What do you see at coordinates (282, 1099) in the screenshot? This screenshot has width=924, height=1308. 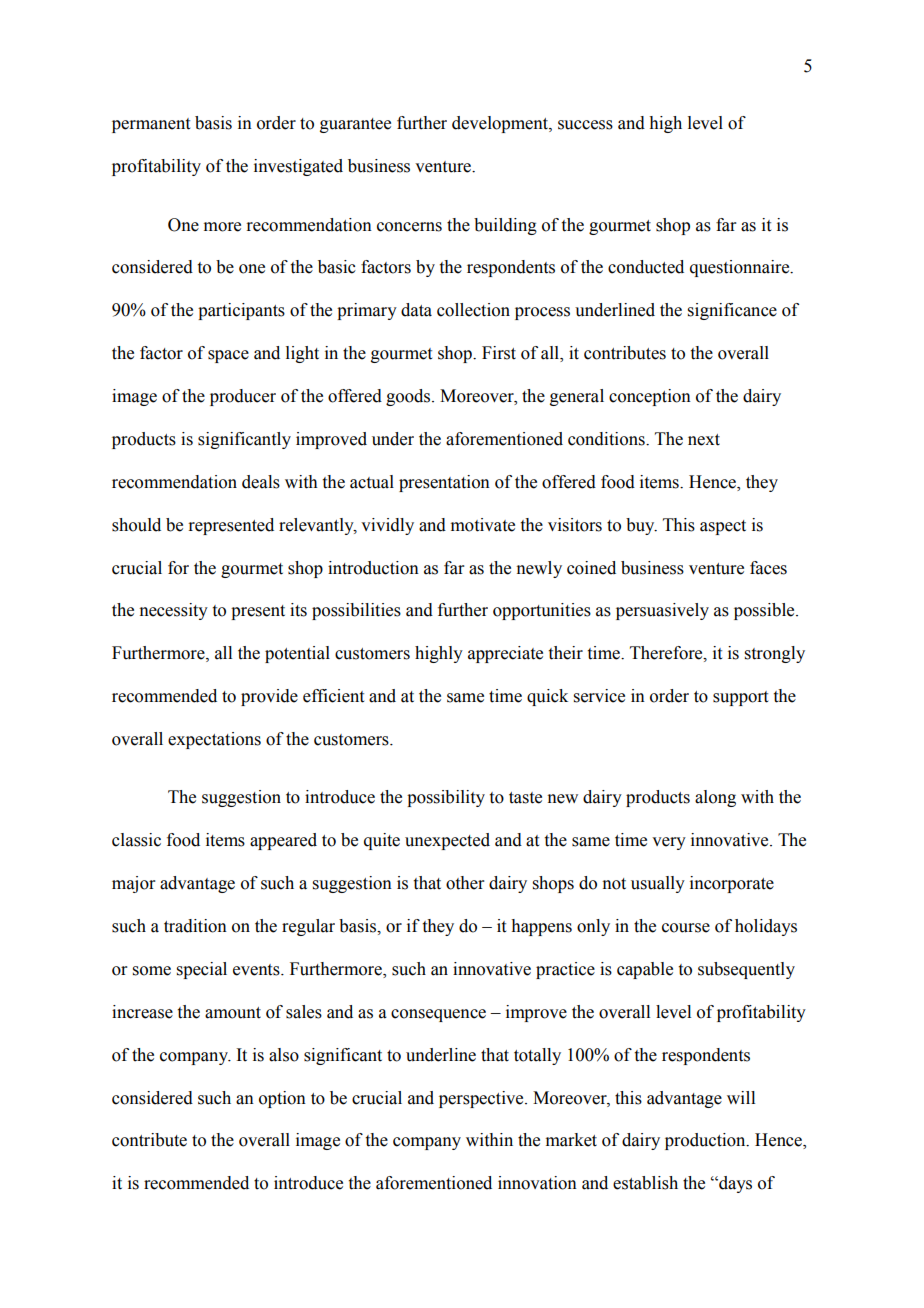 I see `option` at bounding box center [282, 1099].
